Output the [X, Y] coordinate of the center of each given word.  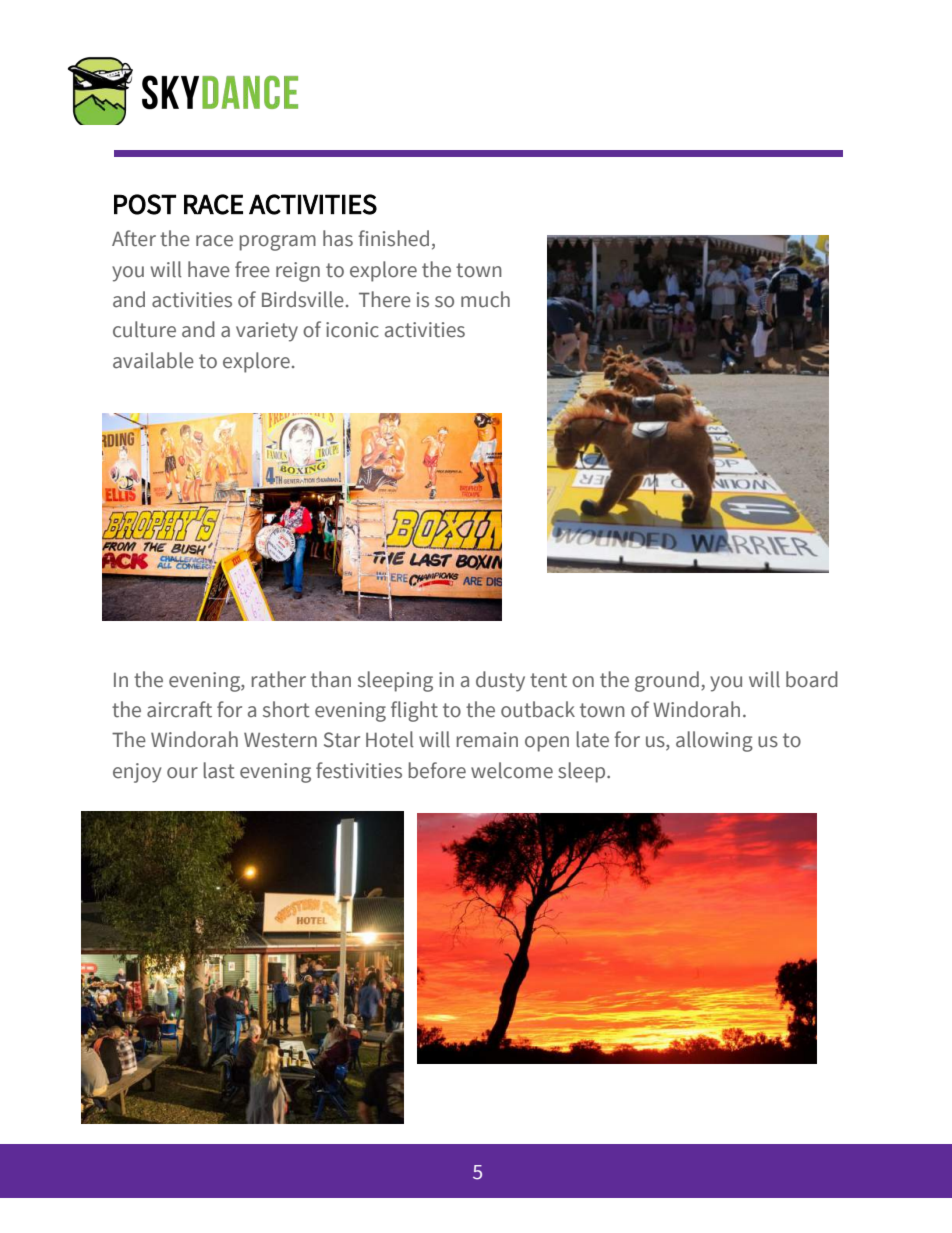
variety [267, 332]
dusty [500, 681]
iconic [352, 330]
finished [393, 238]
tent [548, 680]
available [153, 360]
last [219, 770]
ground [667, 681]
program [278, 243]
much [485, 299]
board [812, 679]
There [385, 299]
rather [279, 679]
